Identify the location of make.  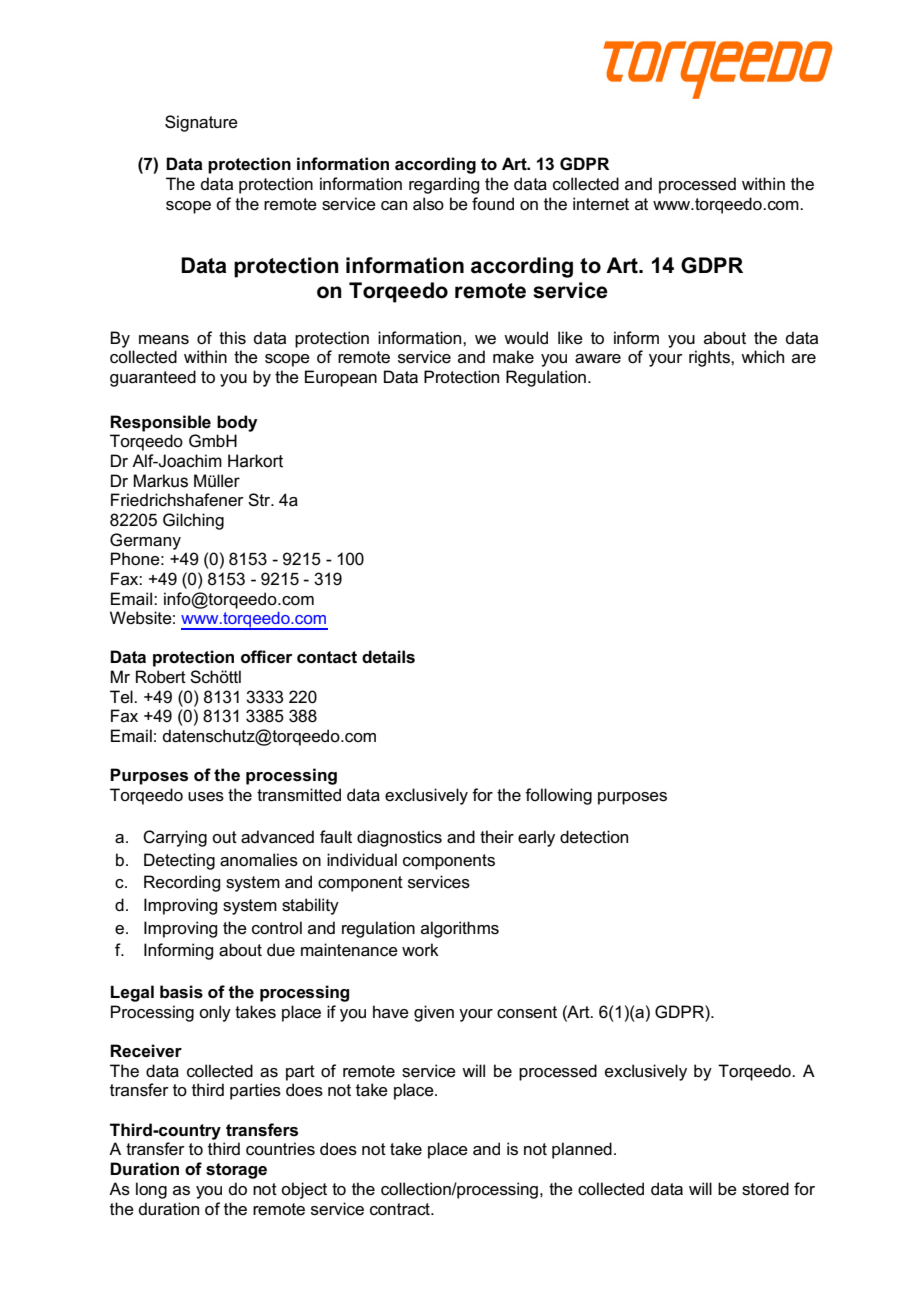
(513, 357).
